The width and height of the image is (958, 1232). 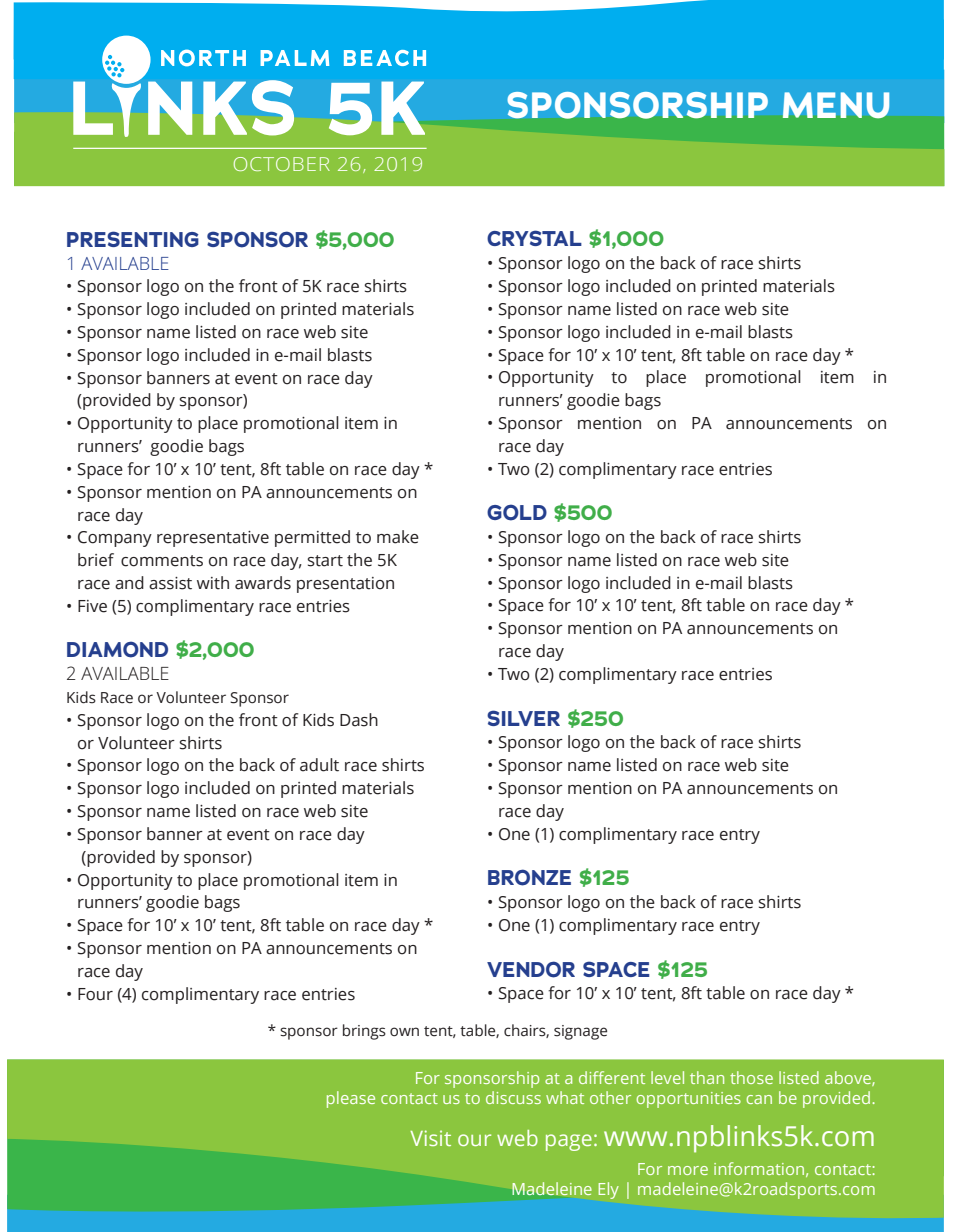 What do you see at coordinates (398, 537) in the image?
I see `make` at bounding box center [398, 537].
